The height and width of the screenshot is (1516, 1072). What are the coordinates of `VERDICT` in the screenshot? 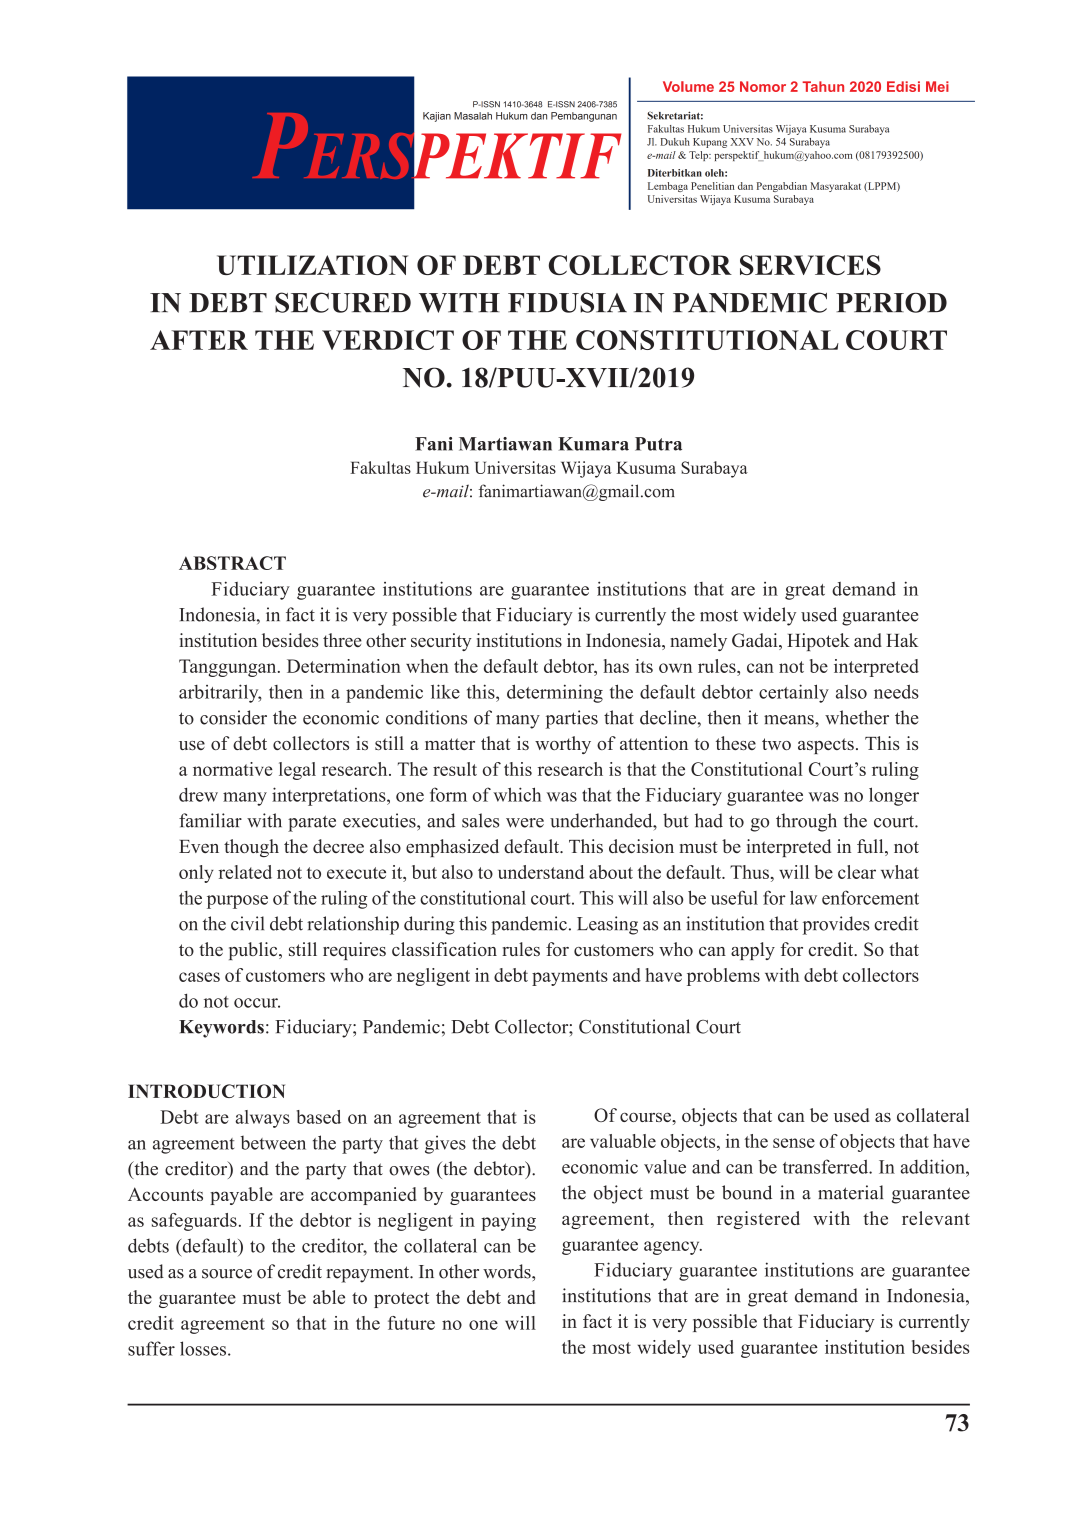 It's located at (388, 340).
